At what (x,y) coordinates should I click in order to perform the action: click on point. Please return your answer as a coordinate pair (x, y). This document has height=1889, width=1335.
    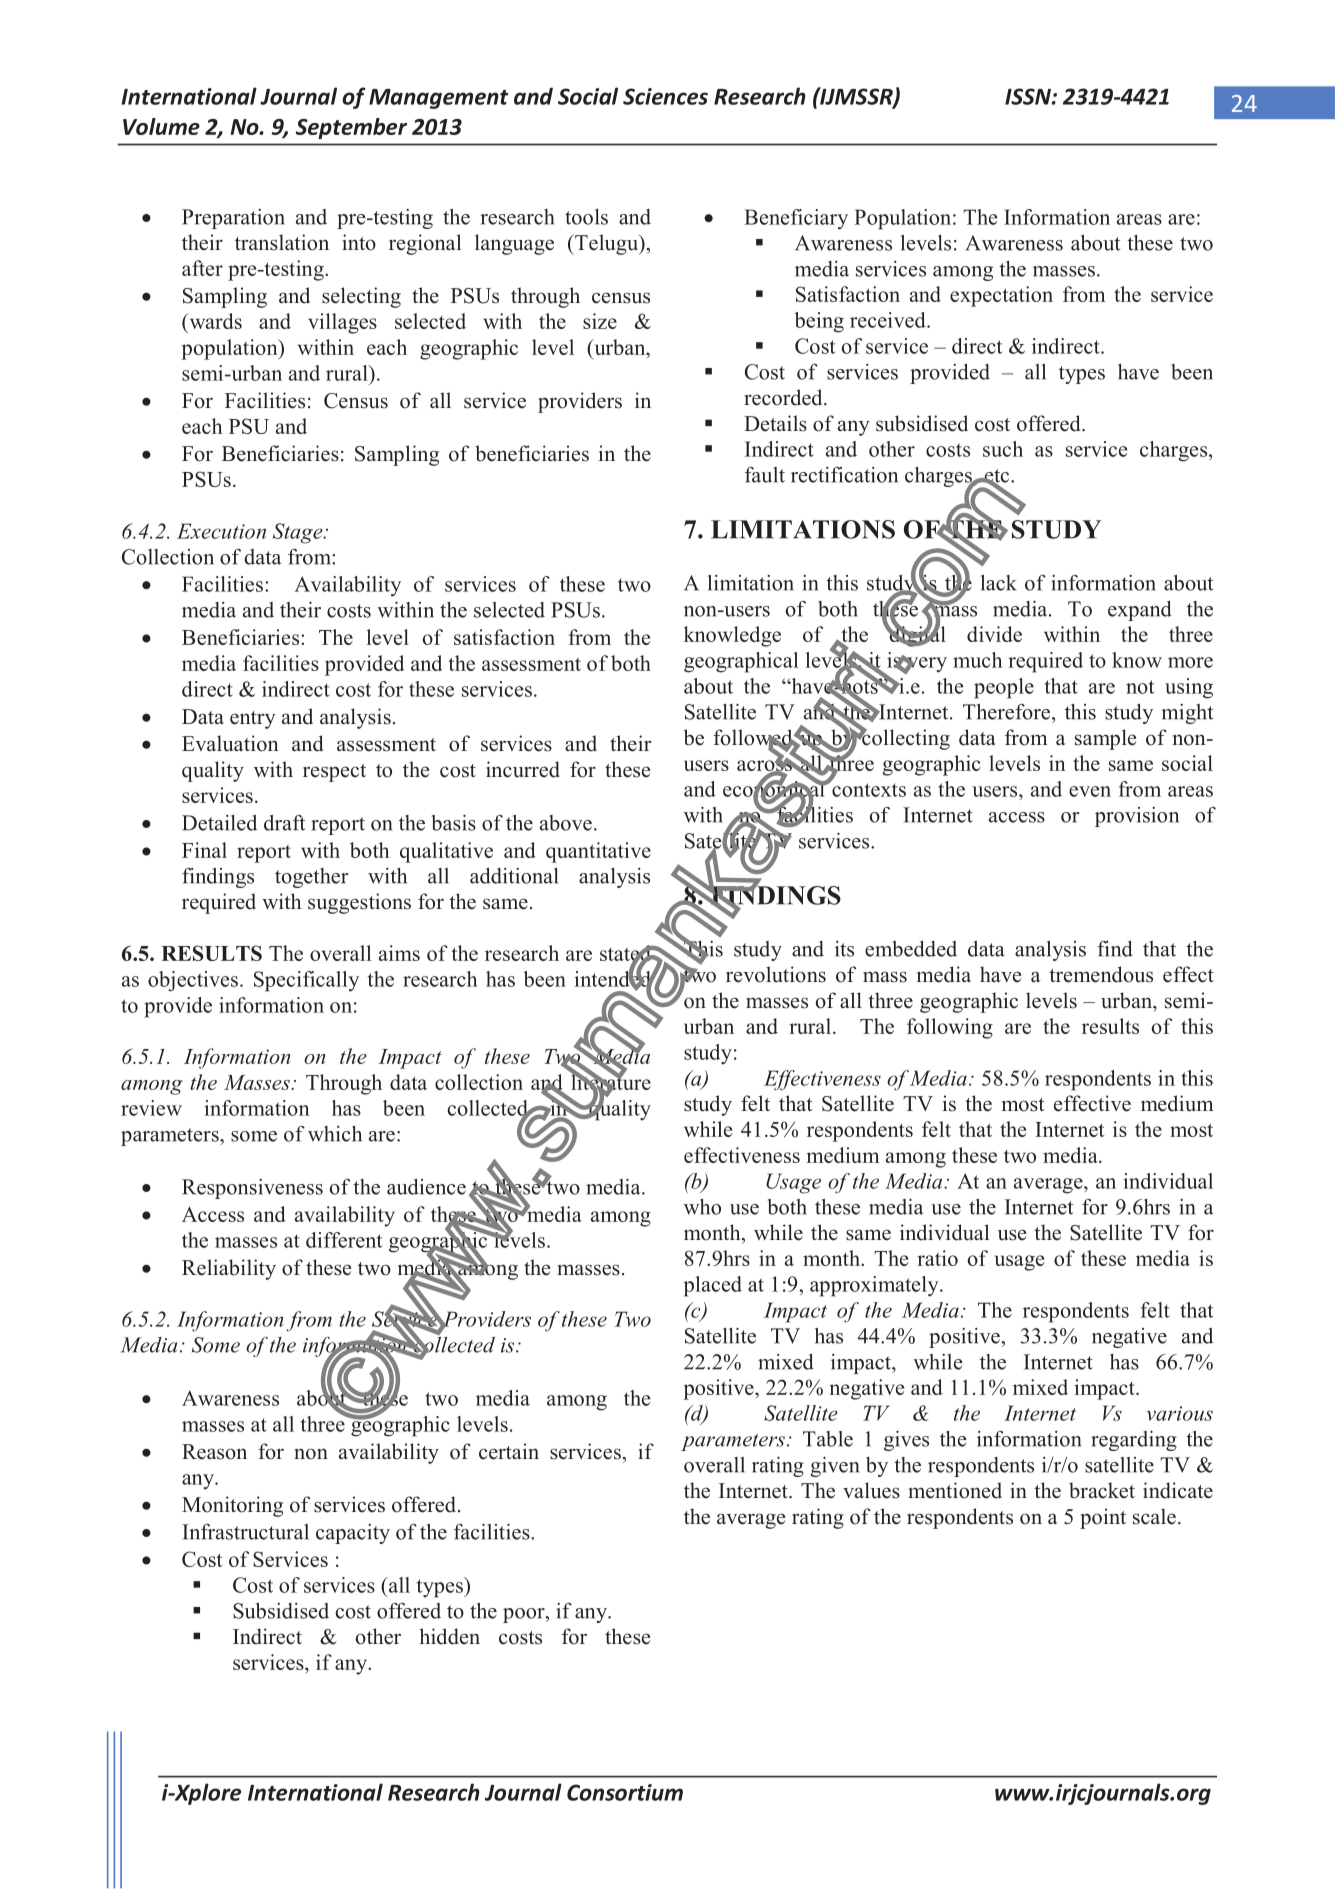
    Looking at the image, I should click on (1103, 1518).
